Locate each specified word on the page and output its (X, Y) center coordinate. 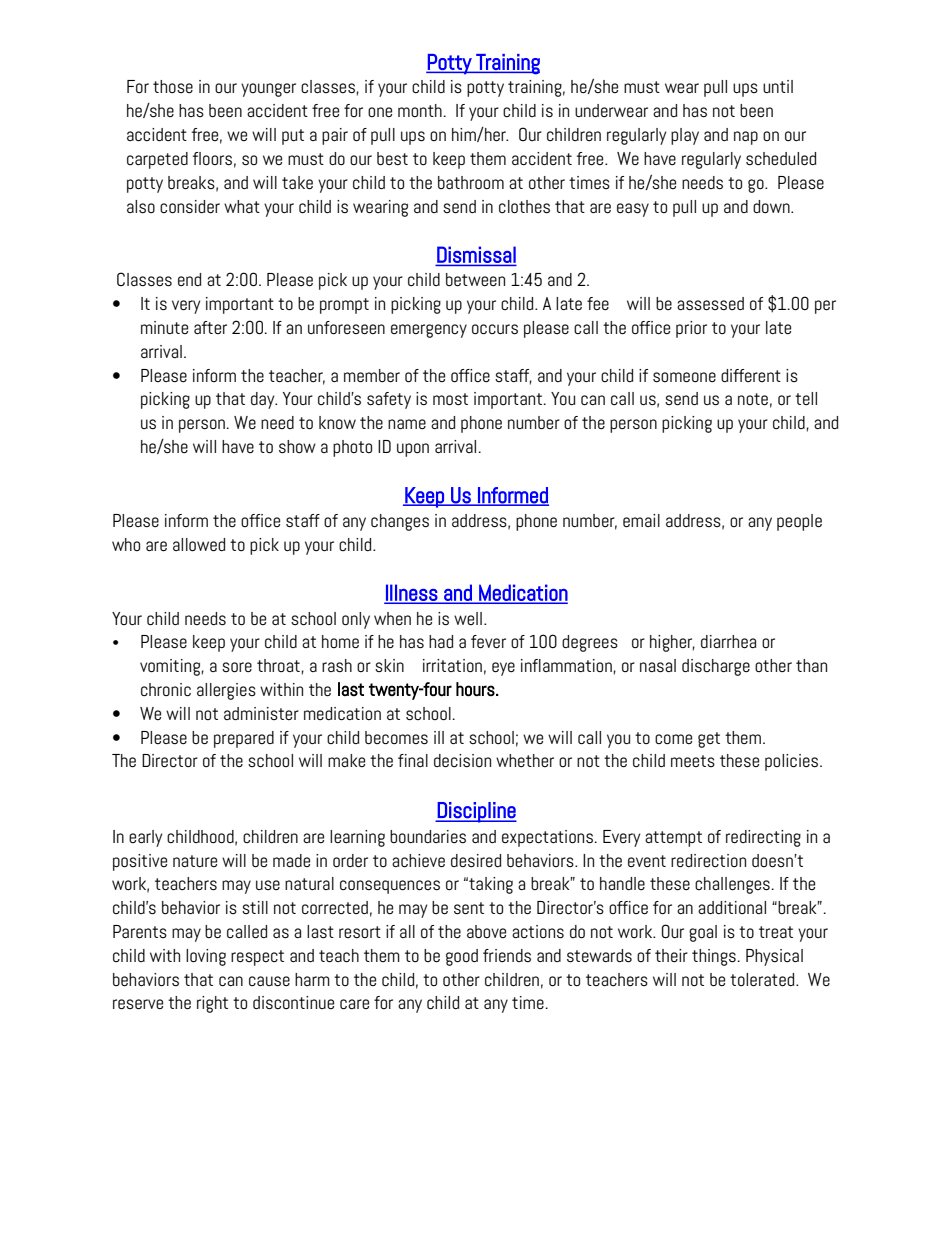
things (714, 957)
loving (206, 957)
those (173, 86)
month (420, 110)
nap (746, 138)
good (462, 957)
